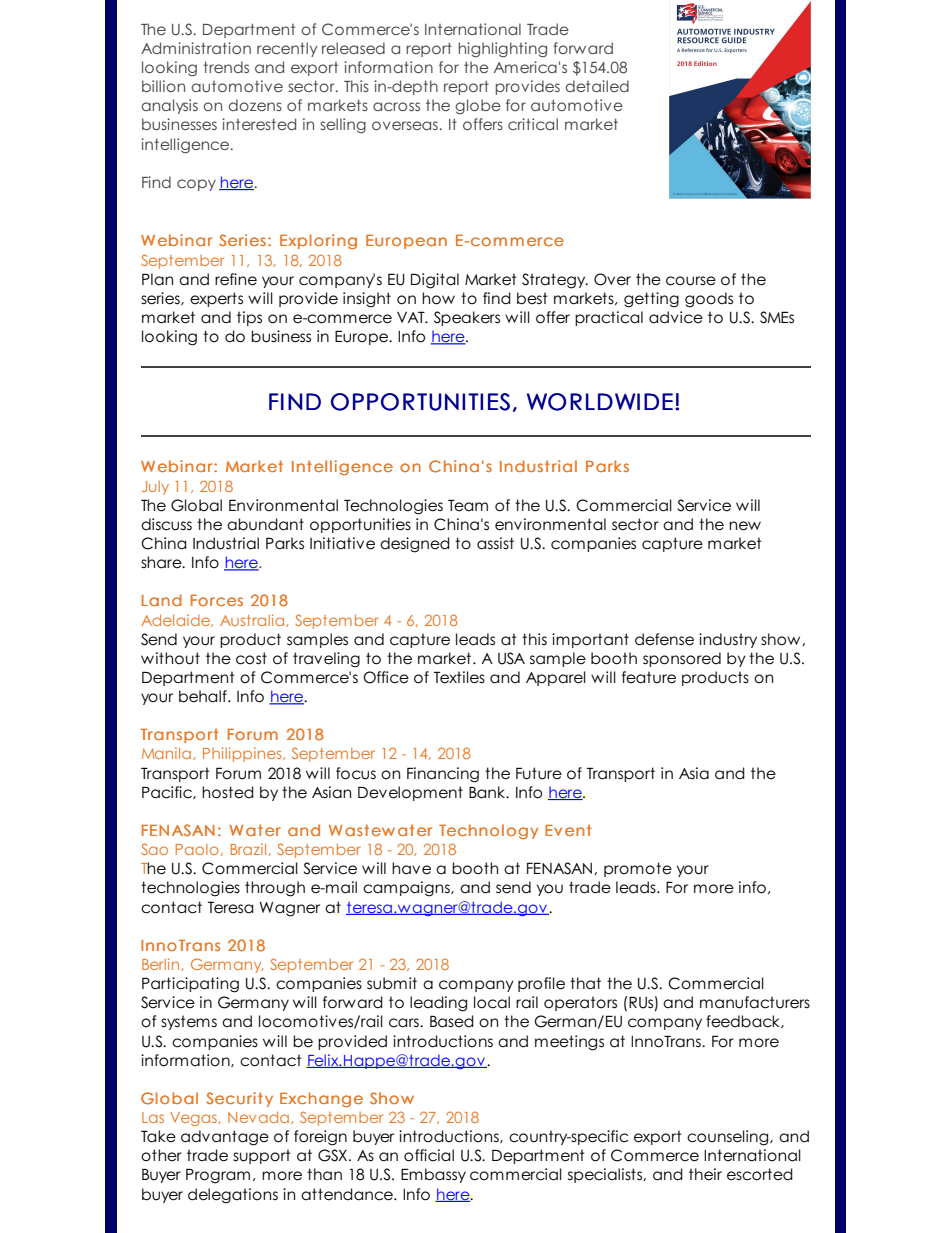 This image has width=952, height=1233. I want to click on defense, so click(664, 639).
